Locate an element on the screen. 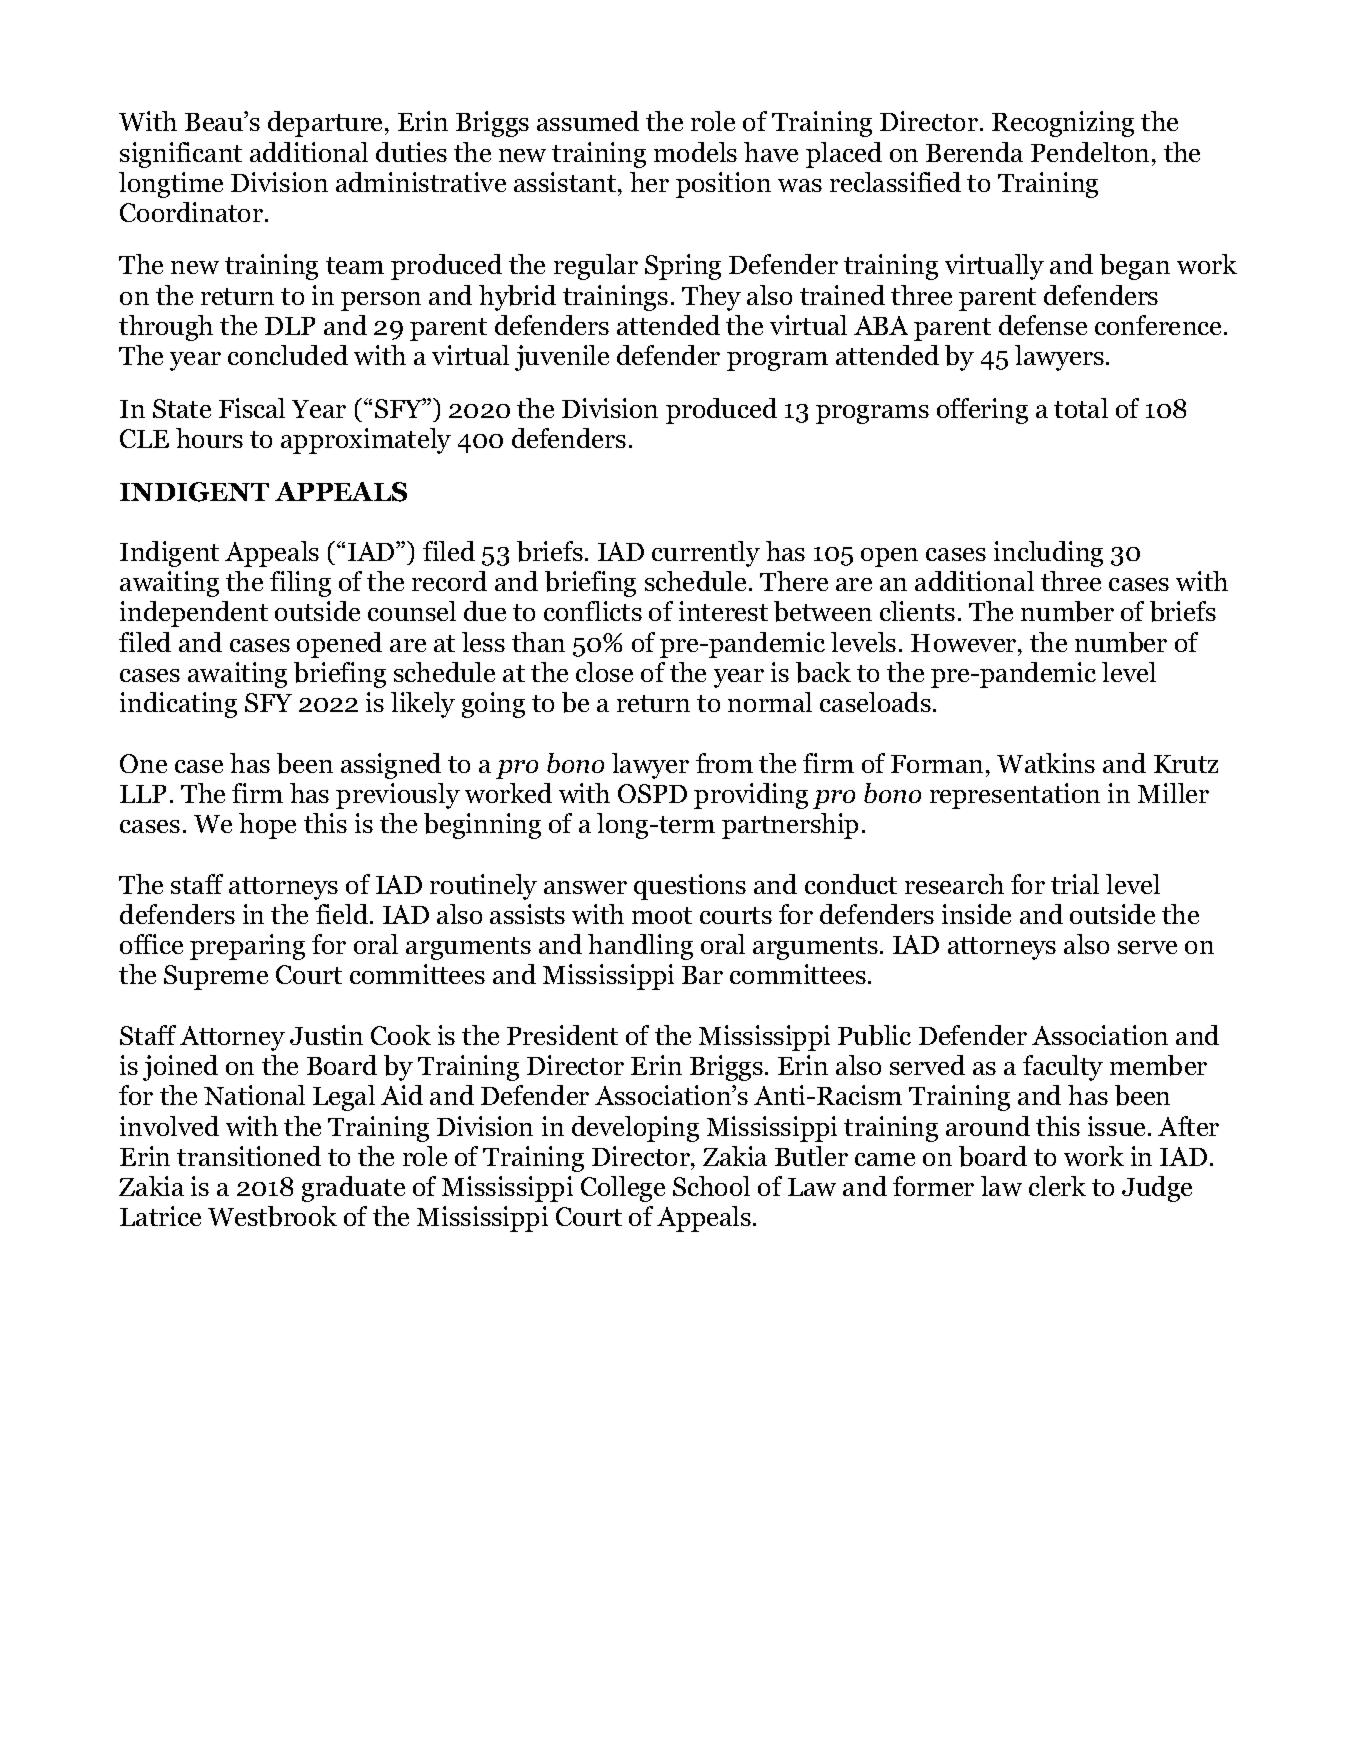 This screenshot has height=1757, width=1358. models is located at coordinates (695, 152).
